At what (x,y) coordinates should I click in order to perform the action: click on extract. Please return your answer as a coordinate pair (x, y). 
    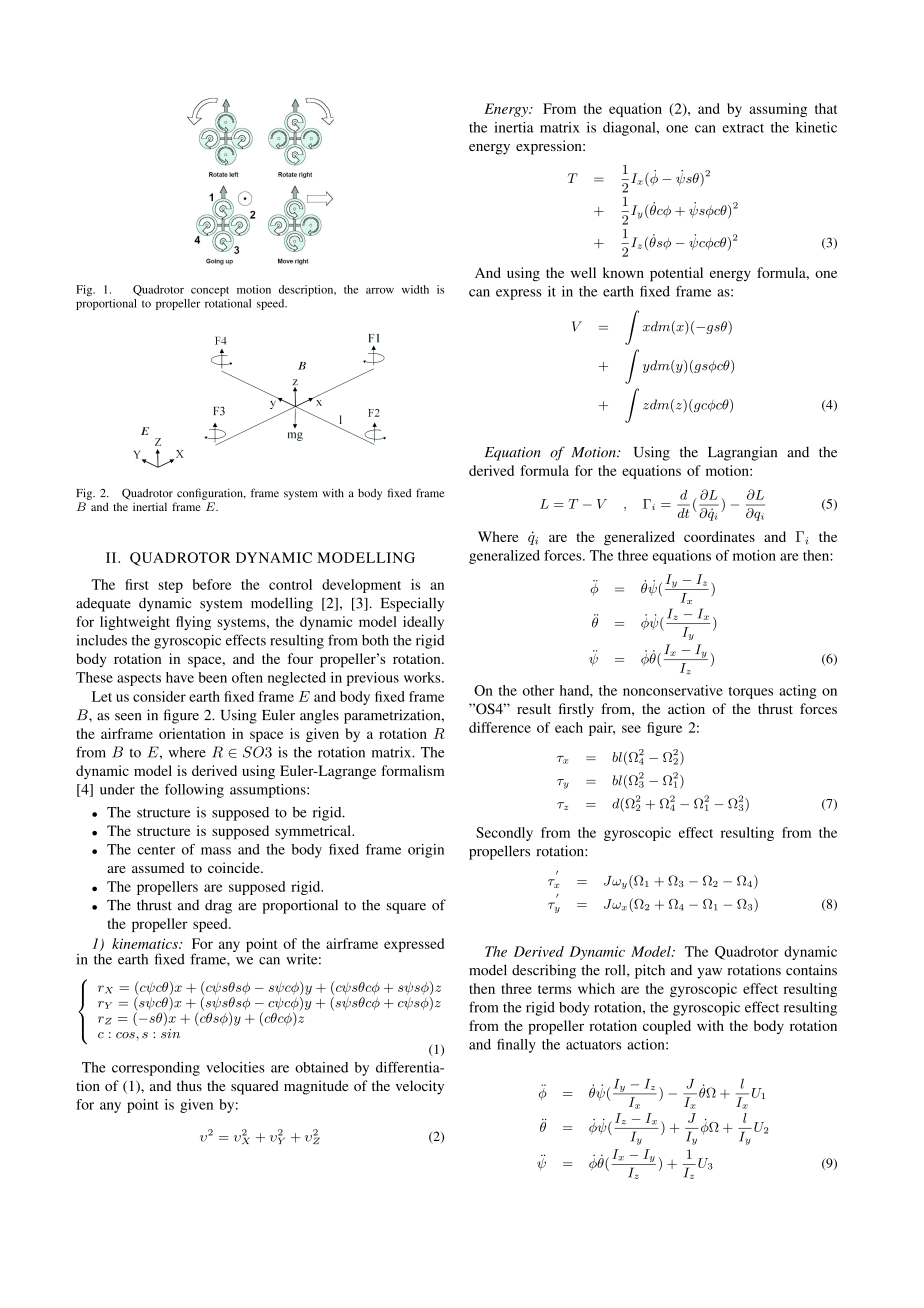
    Looking at the image, I should click on (743, 128).
